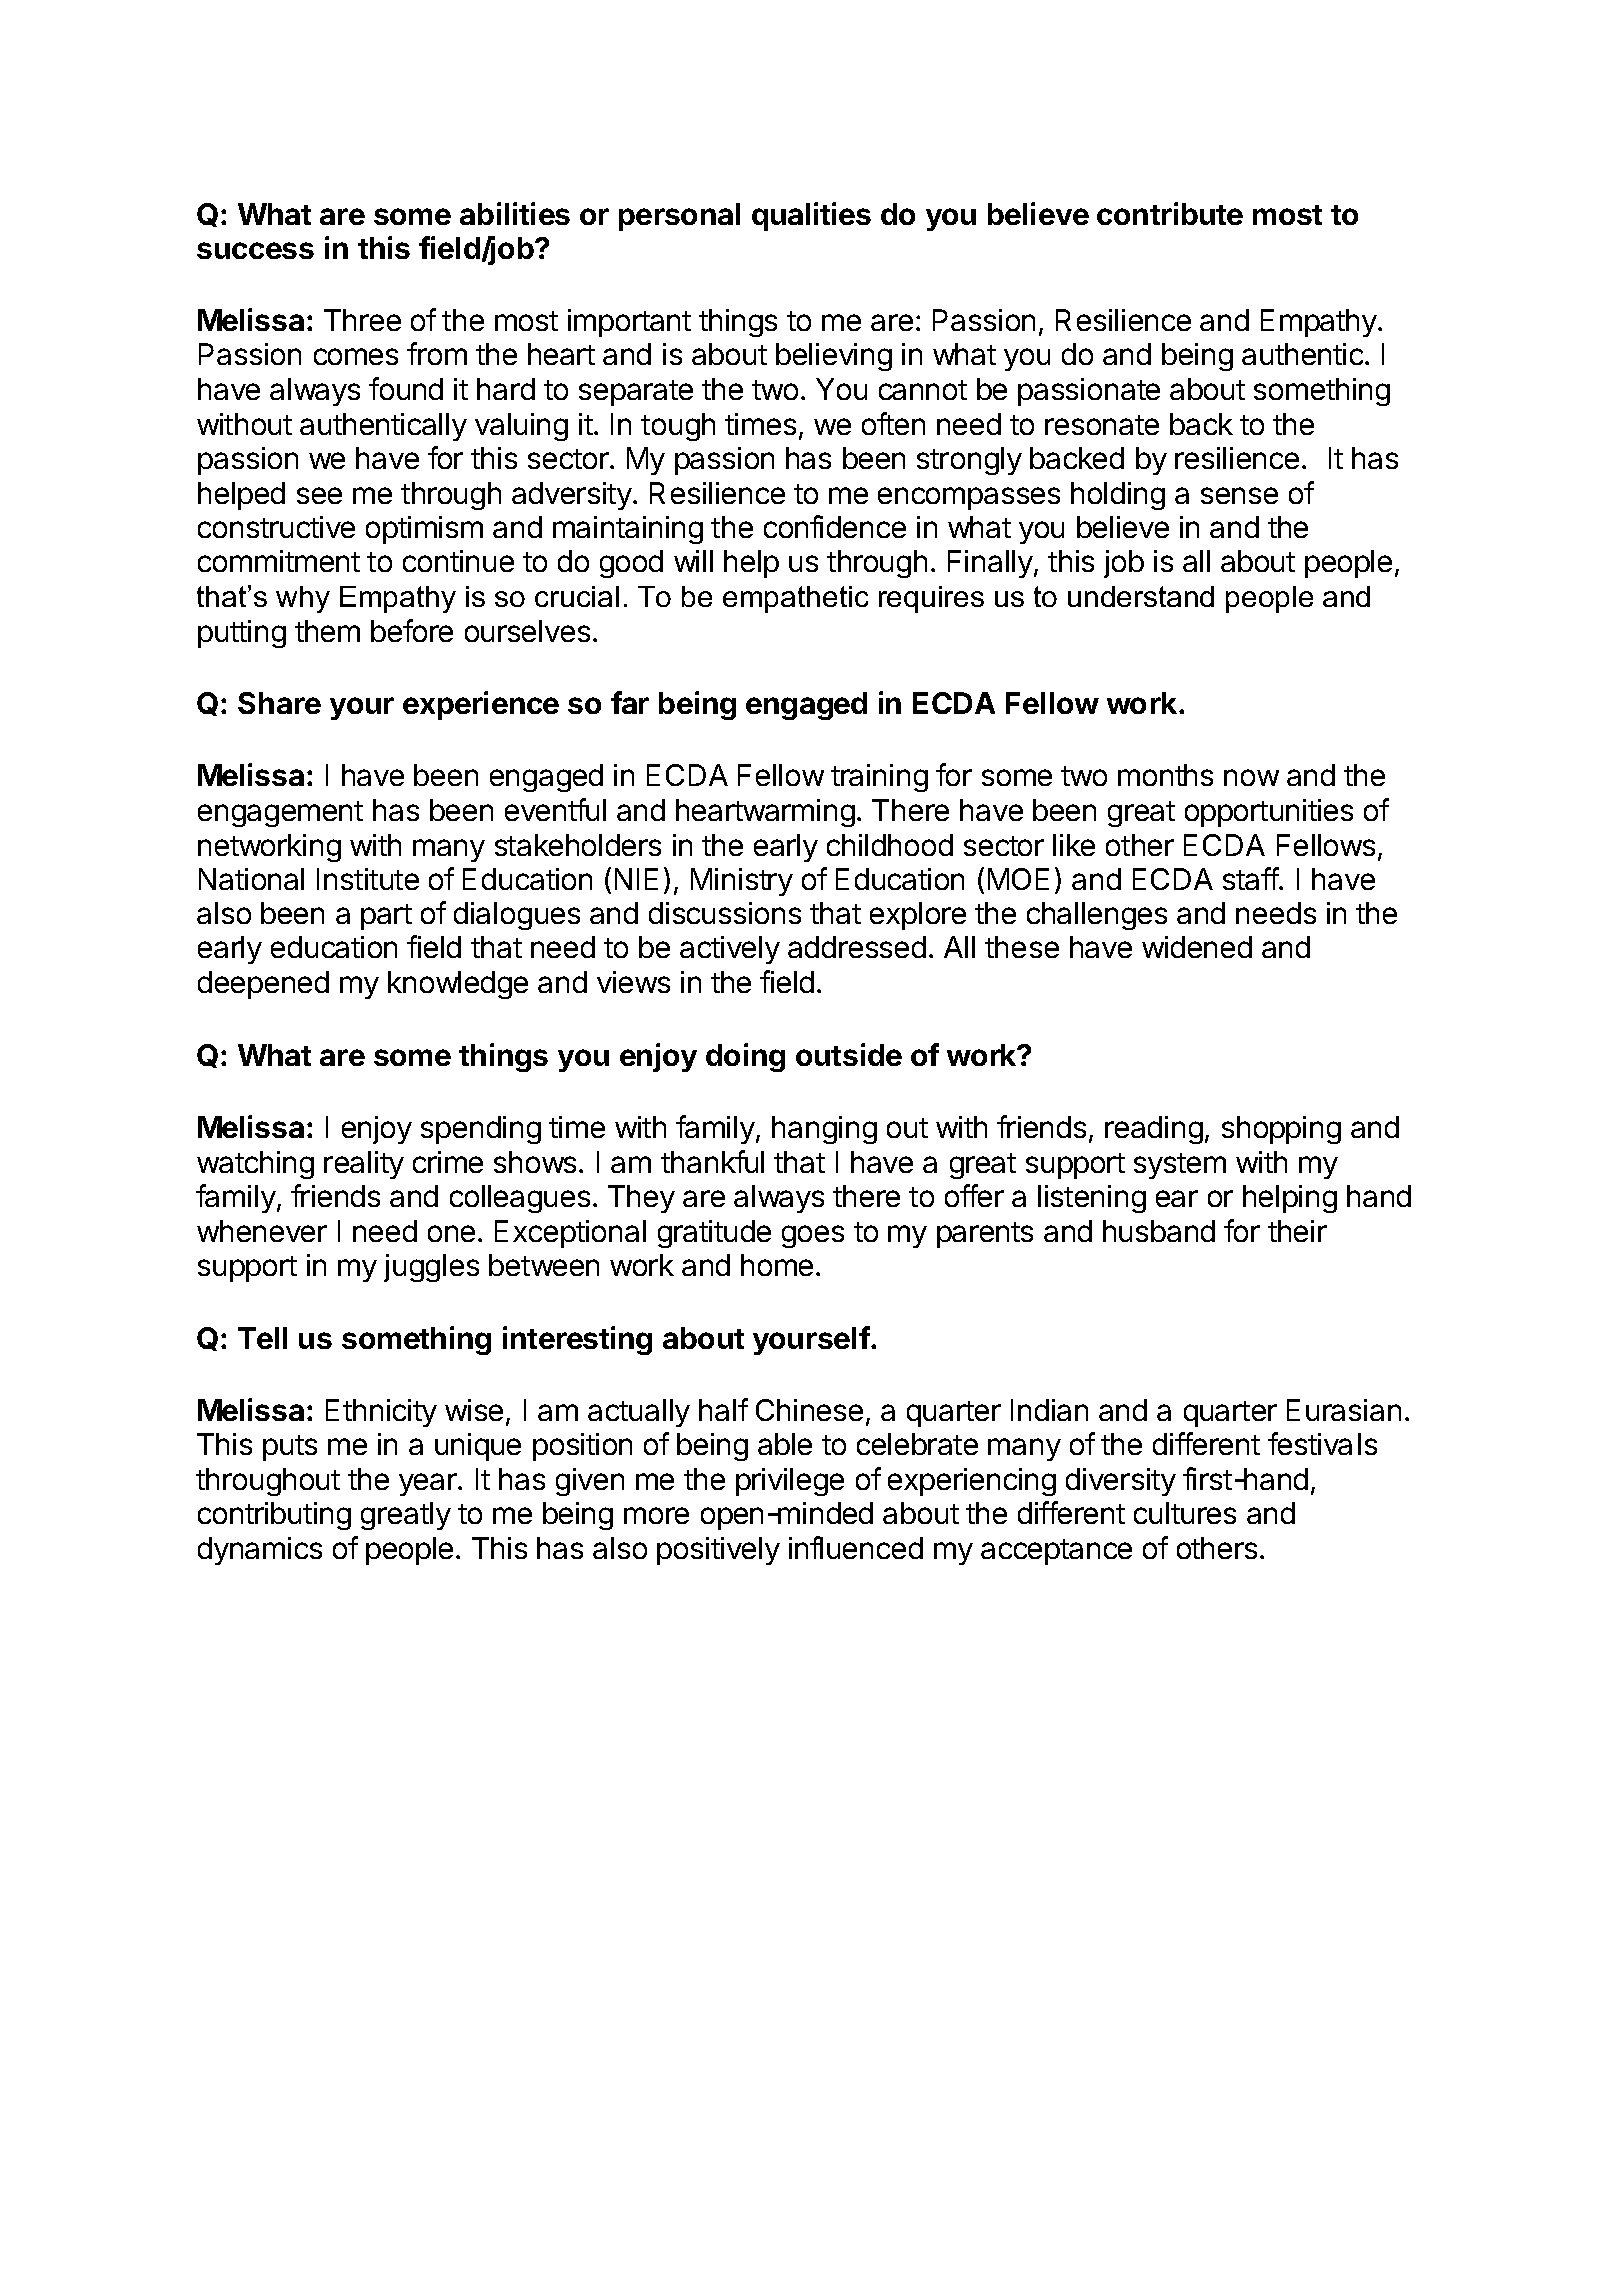 Image resolution: width=1621 pixels, height=2293 pixels. What do you see at coordinates (742, 882) in the image?
I see `Ministry` at bounding box center [742, 882].
